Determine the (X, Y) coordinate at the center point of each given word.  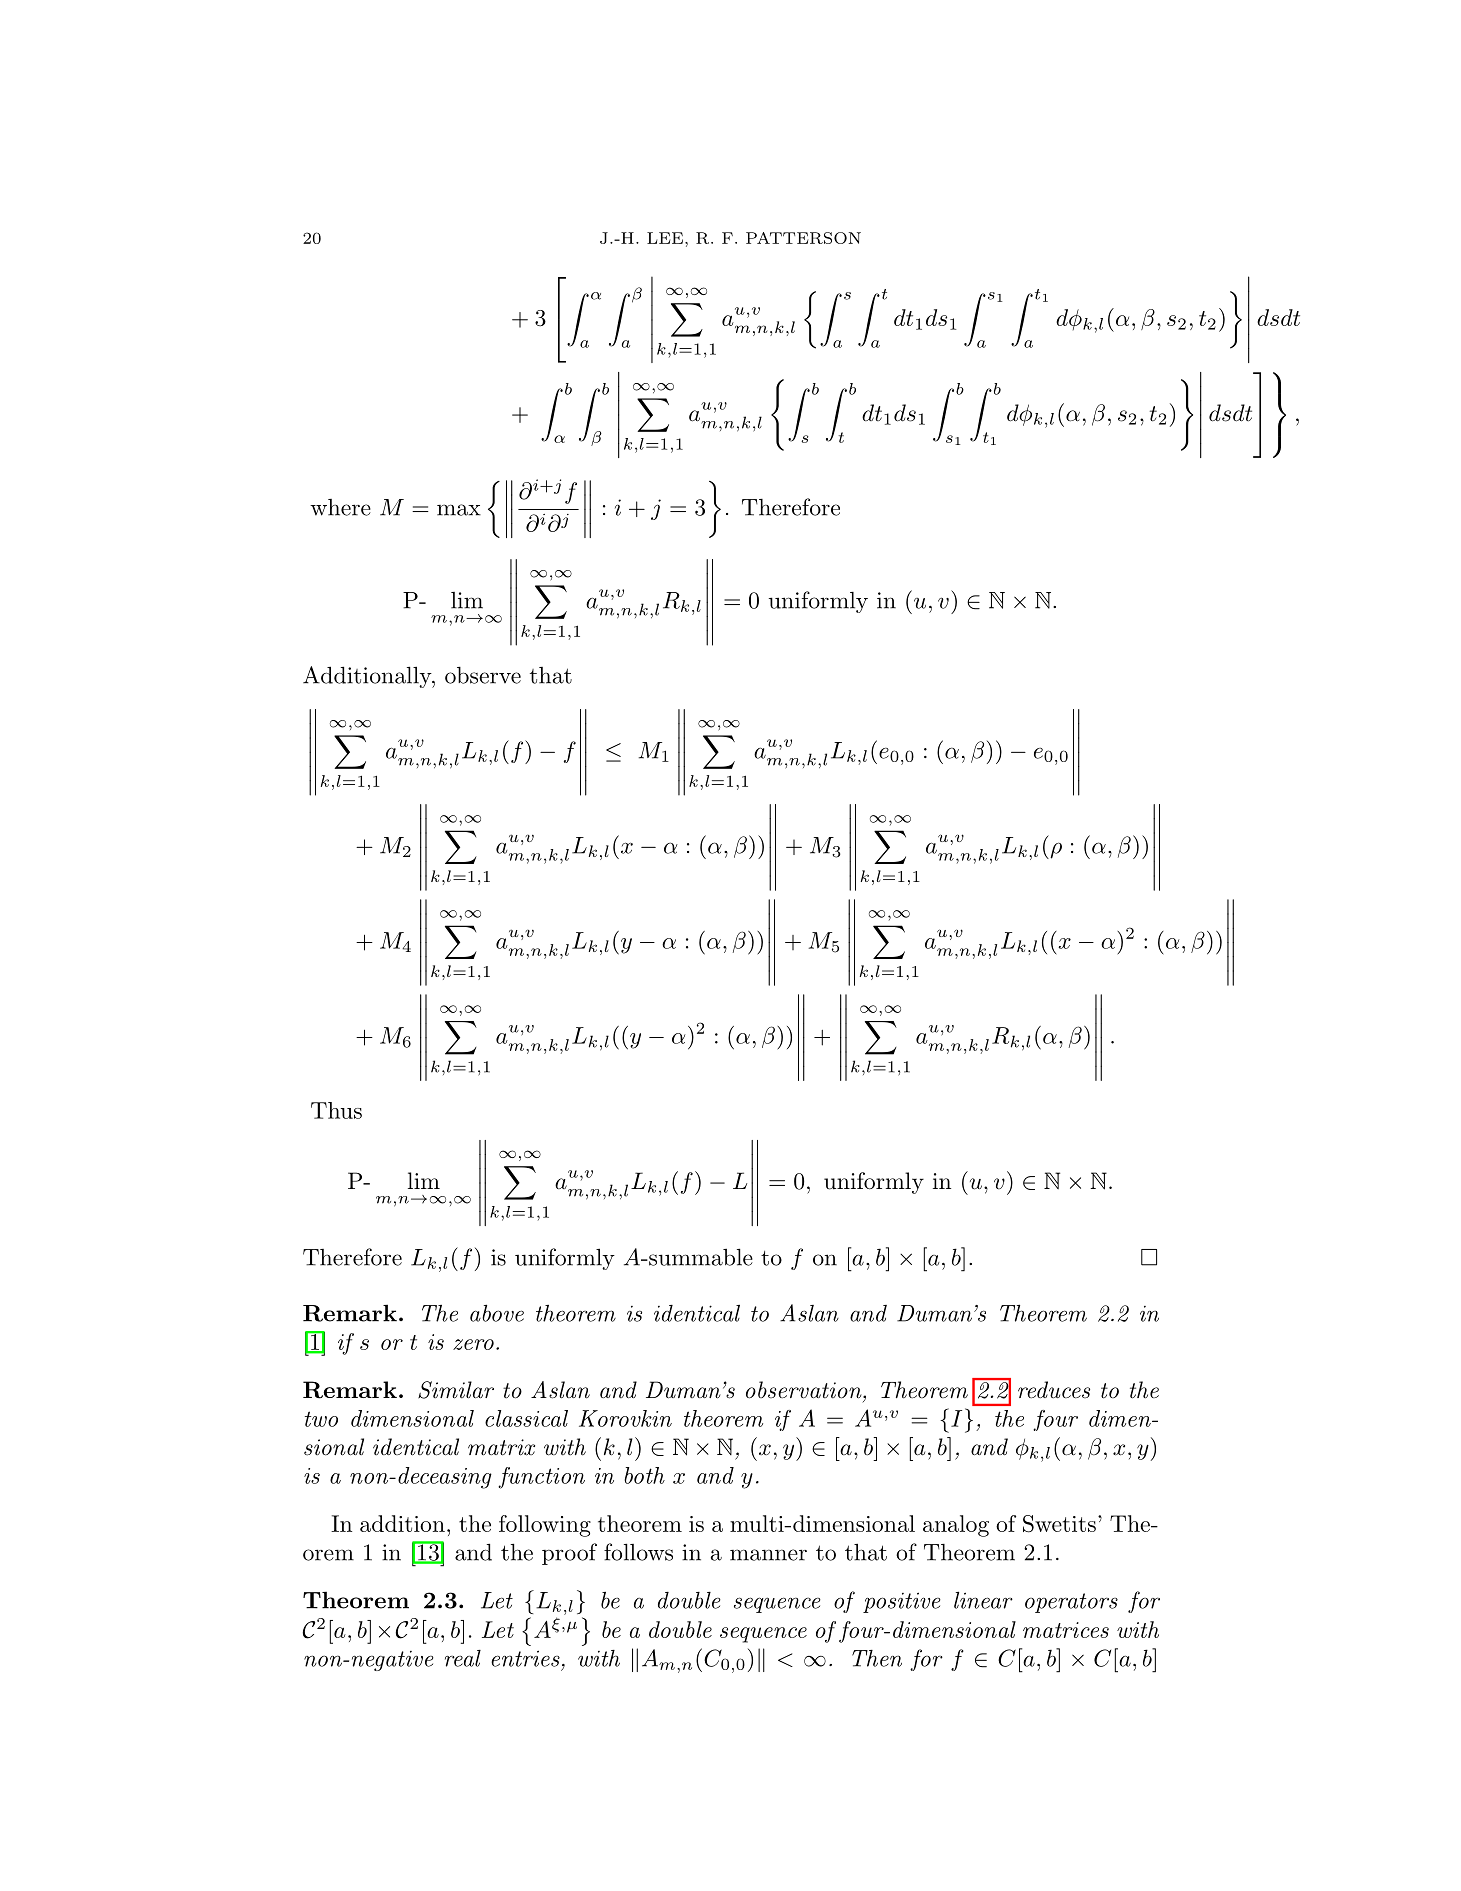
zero (473, 1344)
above (497, 1313)
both (644, 1475)
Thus (336, 1110)
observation (805, 1390)
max (459, 510)
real (463, 1658)
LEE (666, 238)
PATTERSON (803, 238)
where (340, 507)
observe (483, 675)
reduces (1054, 1390)
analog (956, 1526)
